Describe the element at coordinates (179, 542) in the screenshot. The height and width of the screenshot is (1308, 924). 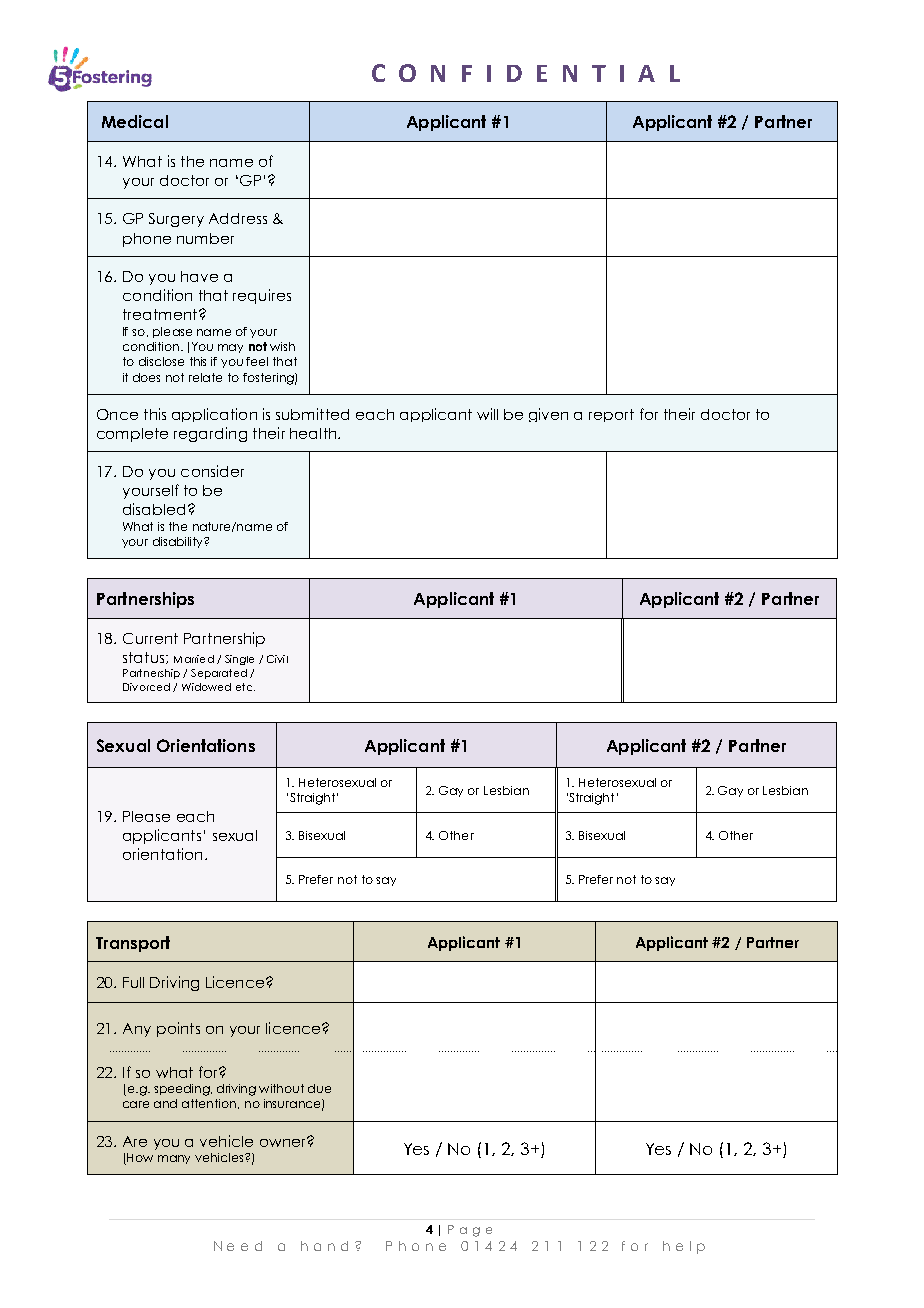
I see `disability` at that location.
